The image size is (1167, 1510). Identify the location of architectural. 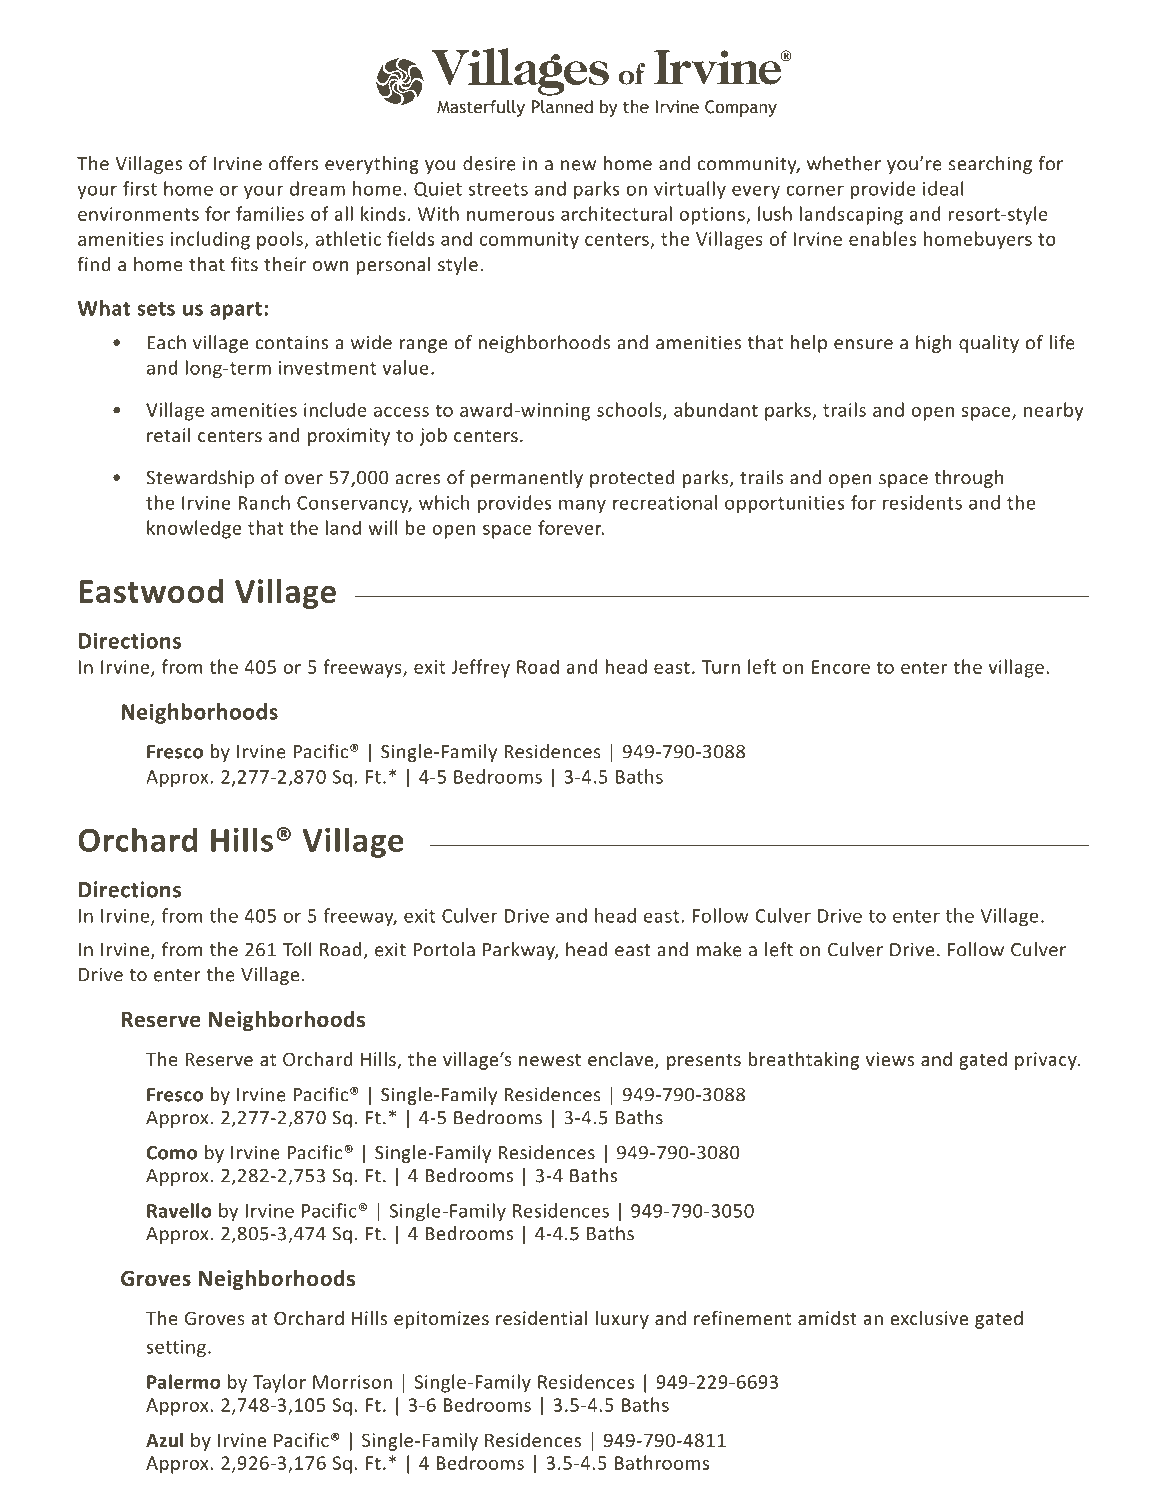
(616, 213).
